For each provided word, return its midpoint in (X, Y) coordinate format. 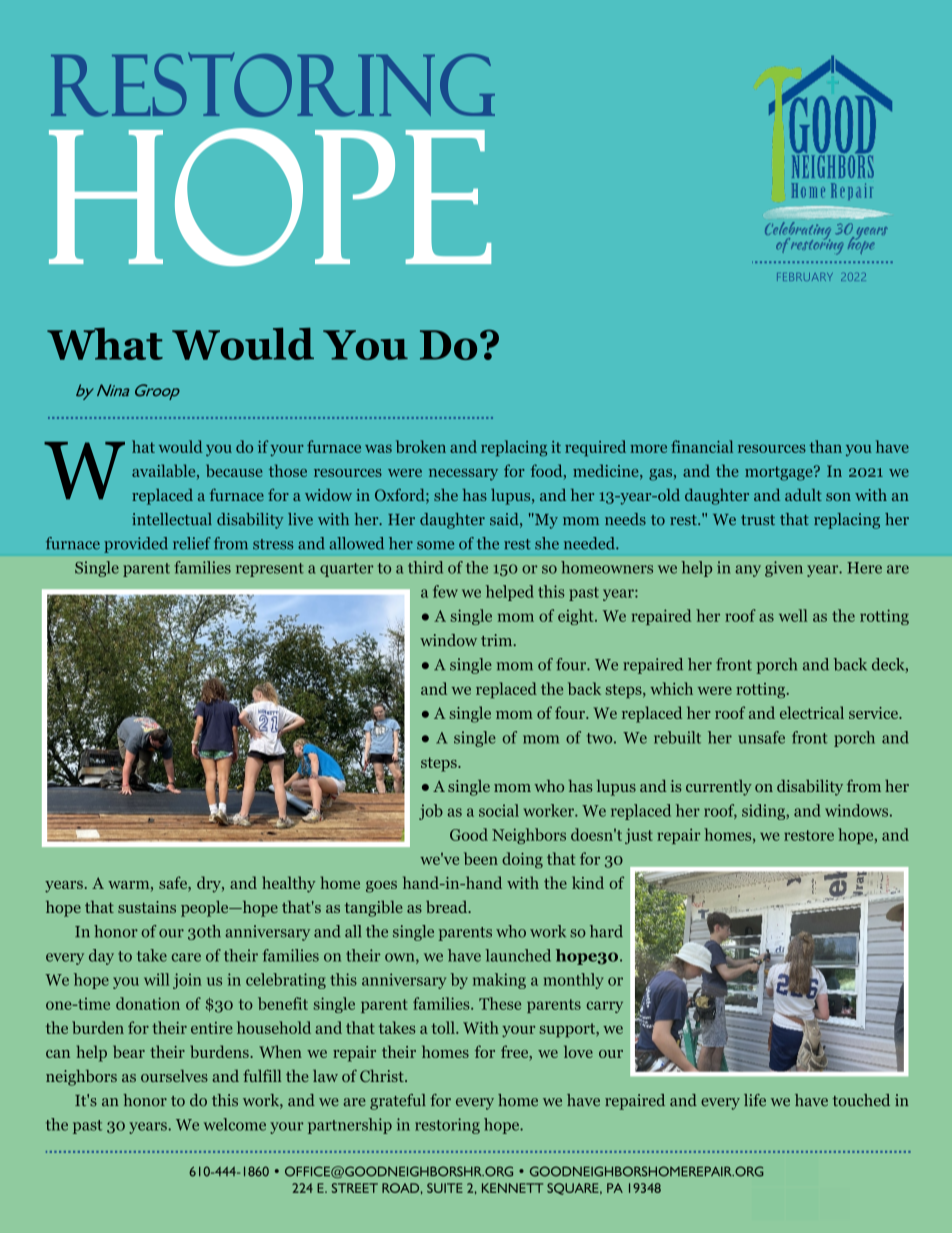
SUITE (445, 1188)
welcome (235, 1124)
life (755, 1100)
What (105, 344)
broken (421, 446)
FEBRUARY (805, 277)
